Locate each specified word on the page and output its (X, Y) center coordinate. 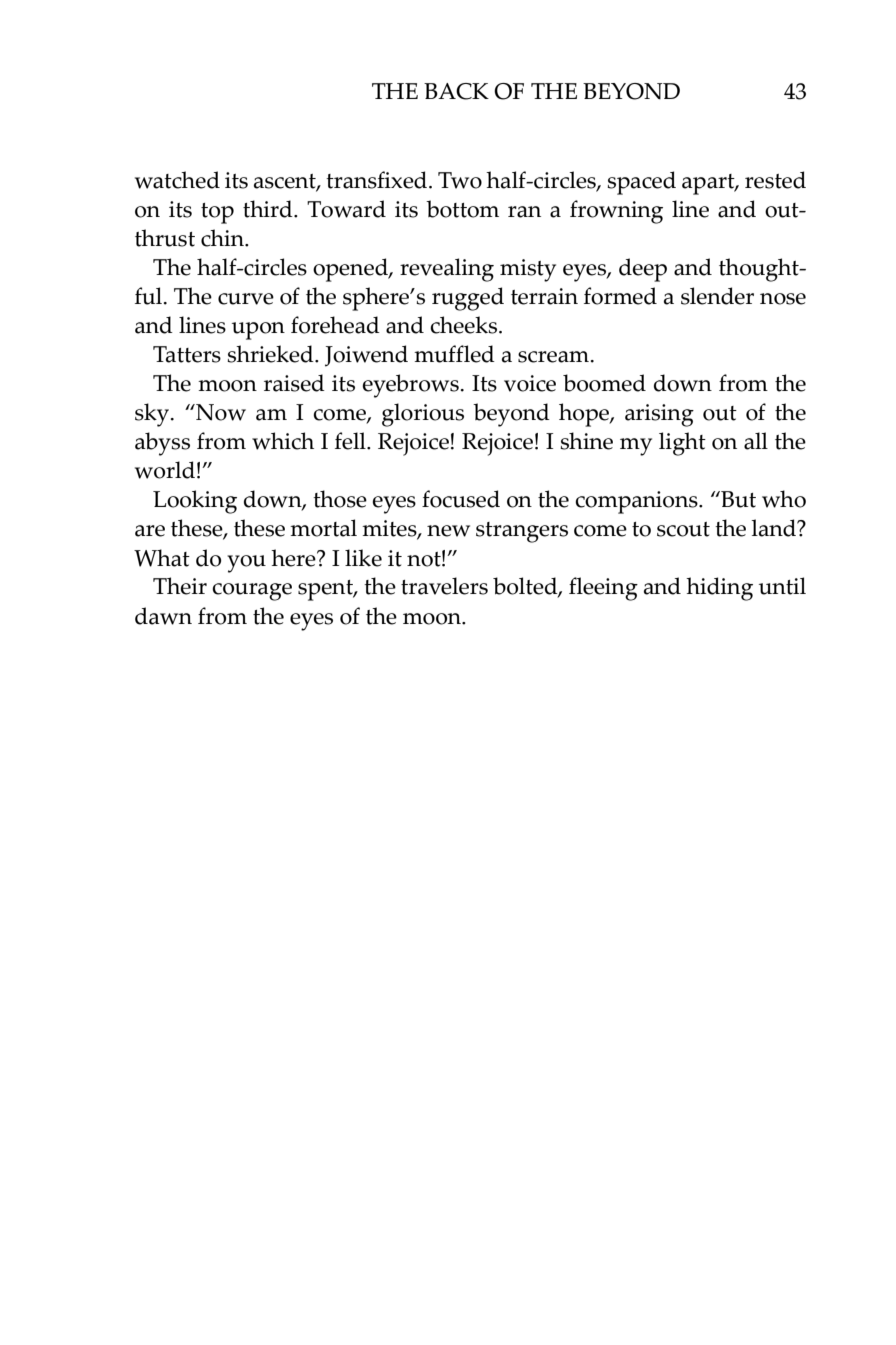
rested (775, 180)
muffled (454, 354)
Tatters (187, 354)
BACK (456, 91)
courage (252, 592)
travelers (444, 586)
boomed (604, 383)
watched (177, 180)
